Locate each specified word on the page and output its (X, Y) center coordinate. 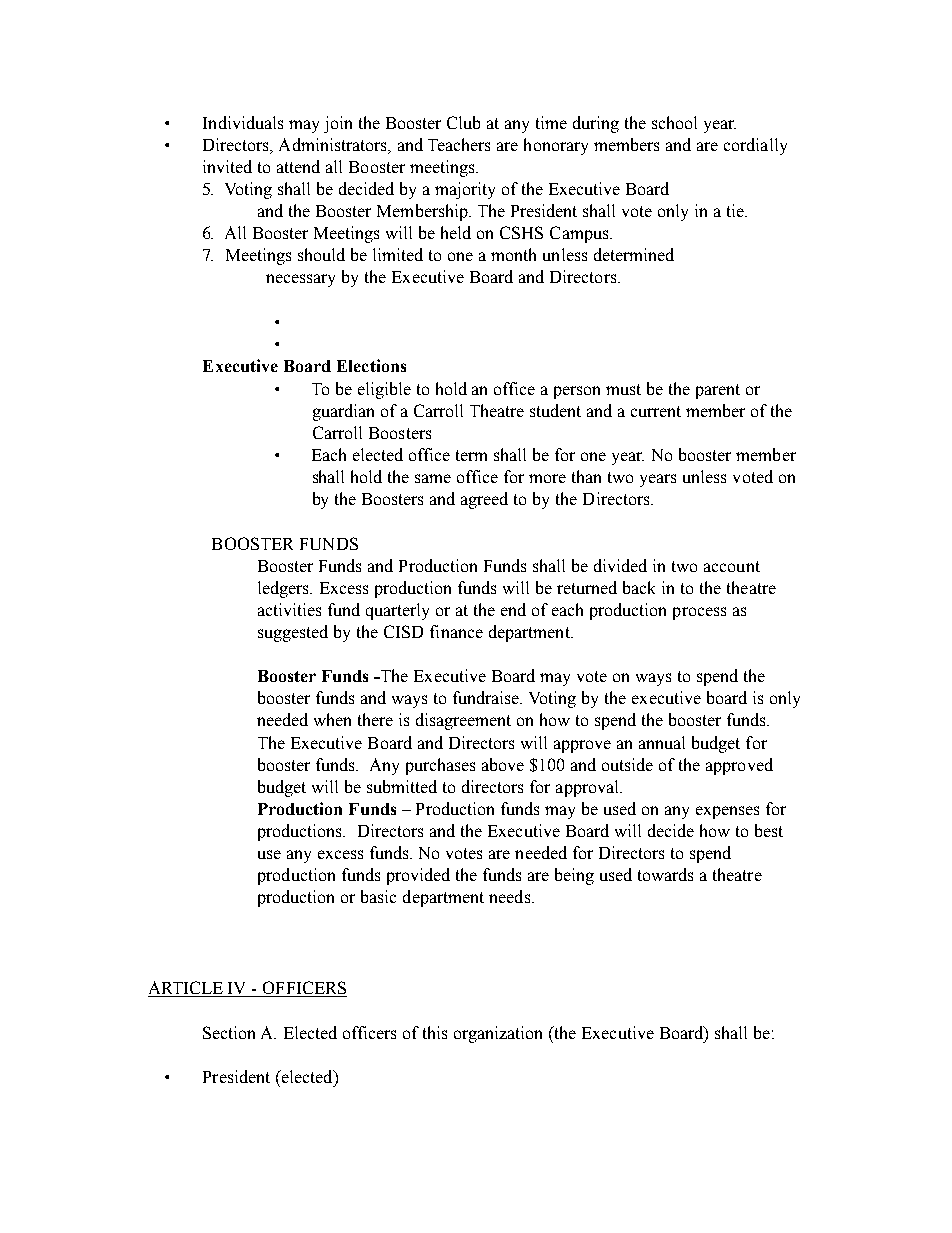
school (674, 122)
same (433, 478)
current (656, 411)
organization (498, 1034)
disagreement (463, 721)
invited (227, 166)
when (332, 719)
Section (229, 1032)
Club (463, 122)
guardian (343, 412)
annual (662, 742)
